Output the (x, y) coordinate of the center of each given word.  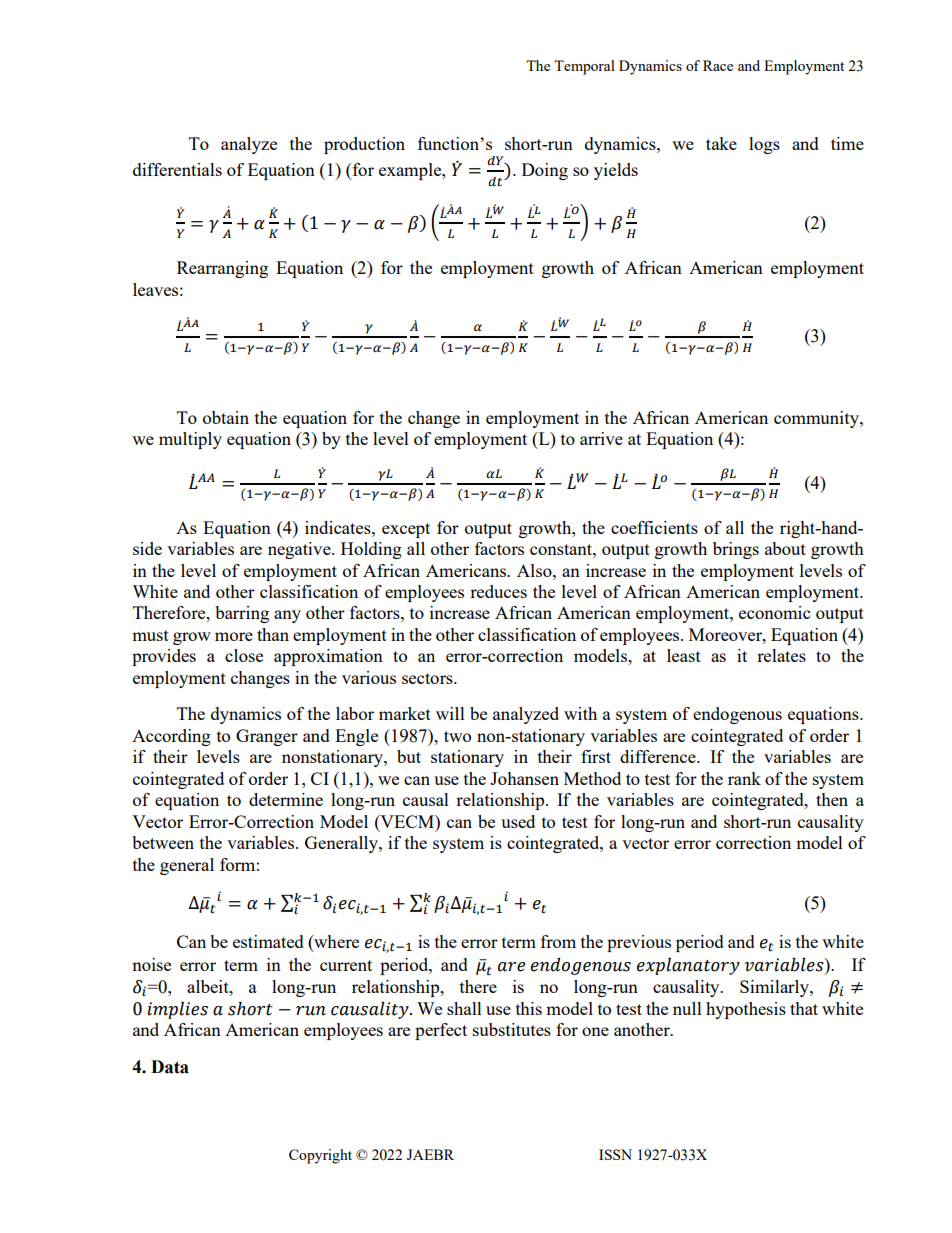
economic (774, 612)
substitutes (512, 1029)
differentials (177, 169)
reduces (498, 591)
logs (764, 145)
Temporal (584, 67)
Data (170, 1067)
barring (242, 614)
